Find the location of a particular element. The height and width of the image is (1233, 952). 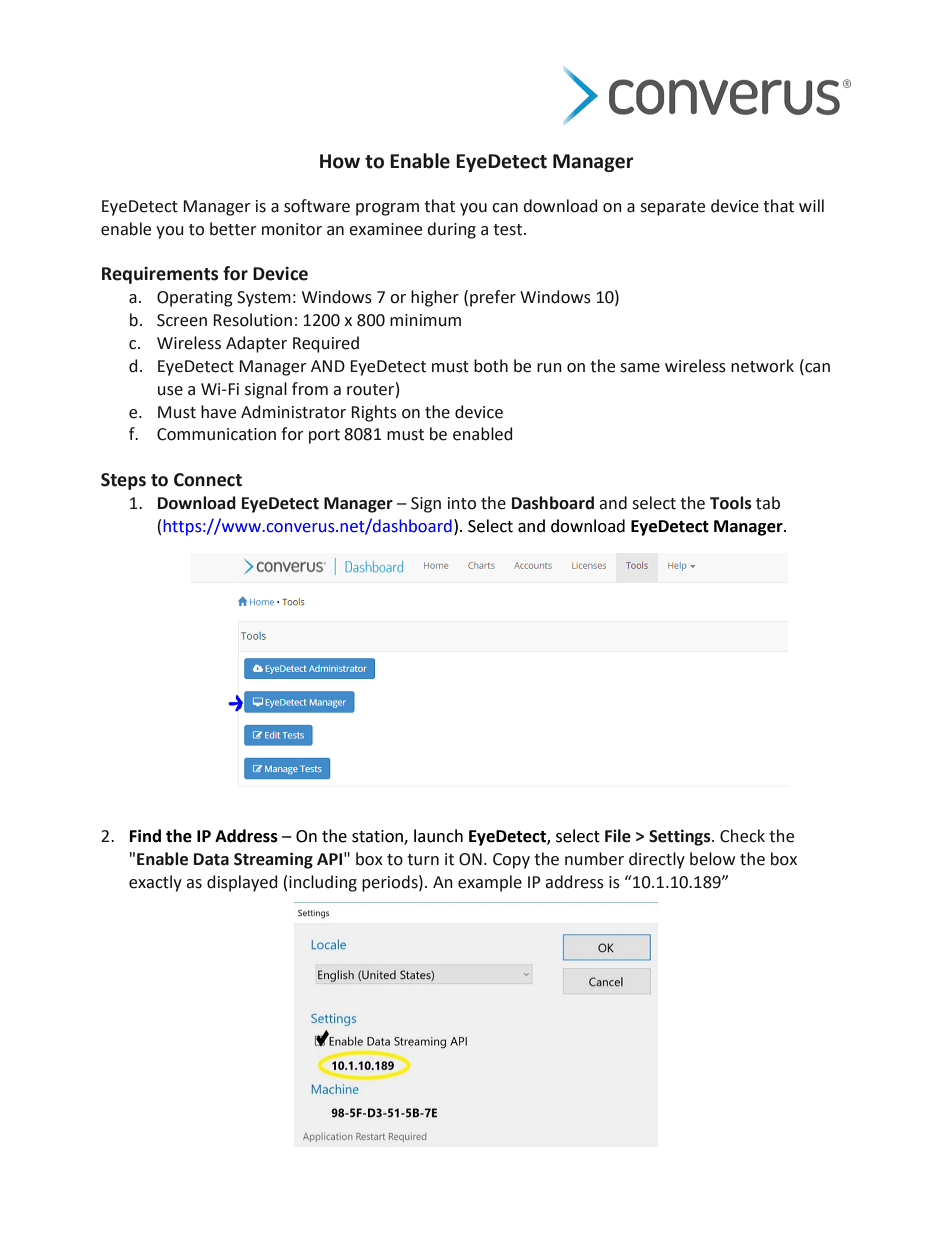

better is located at coordinates (233, 229).
